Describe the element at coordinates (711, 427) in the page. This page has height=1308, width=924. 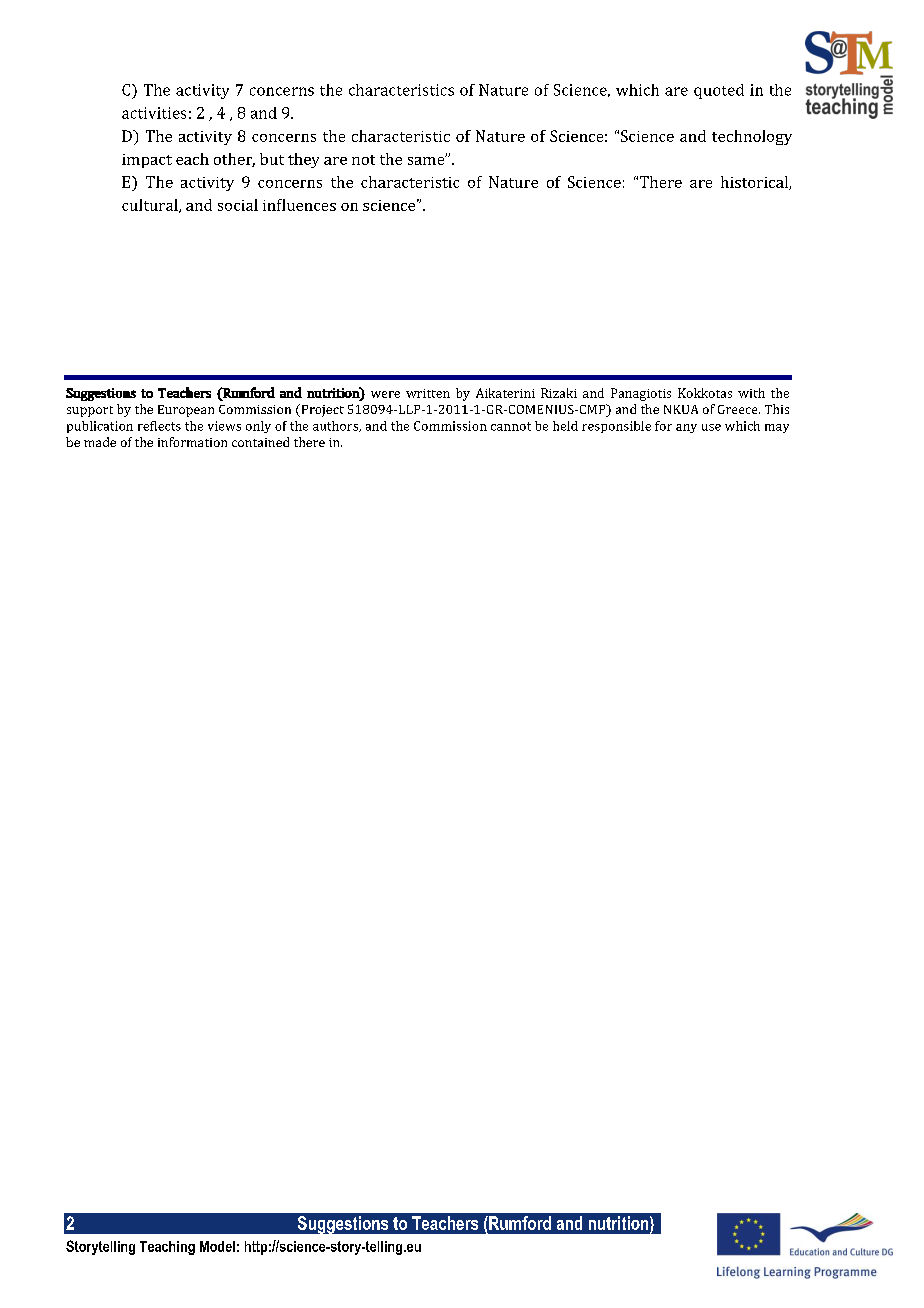
I see `use` at that location.
